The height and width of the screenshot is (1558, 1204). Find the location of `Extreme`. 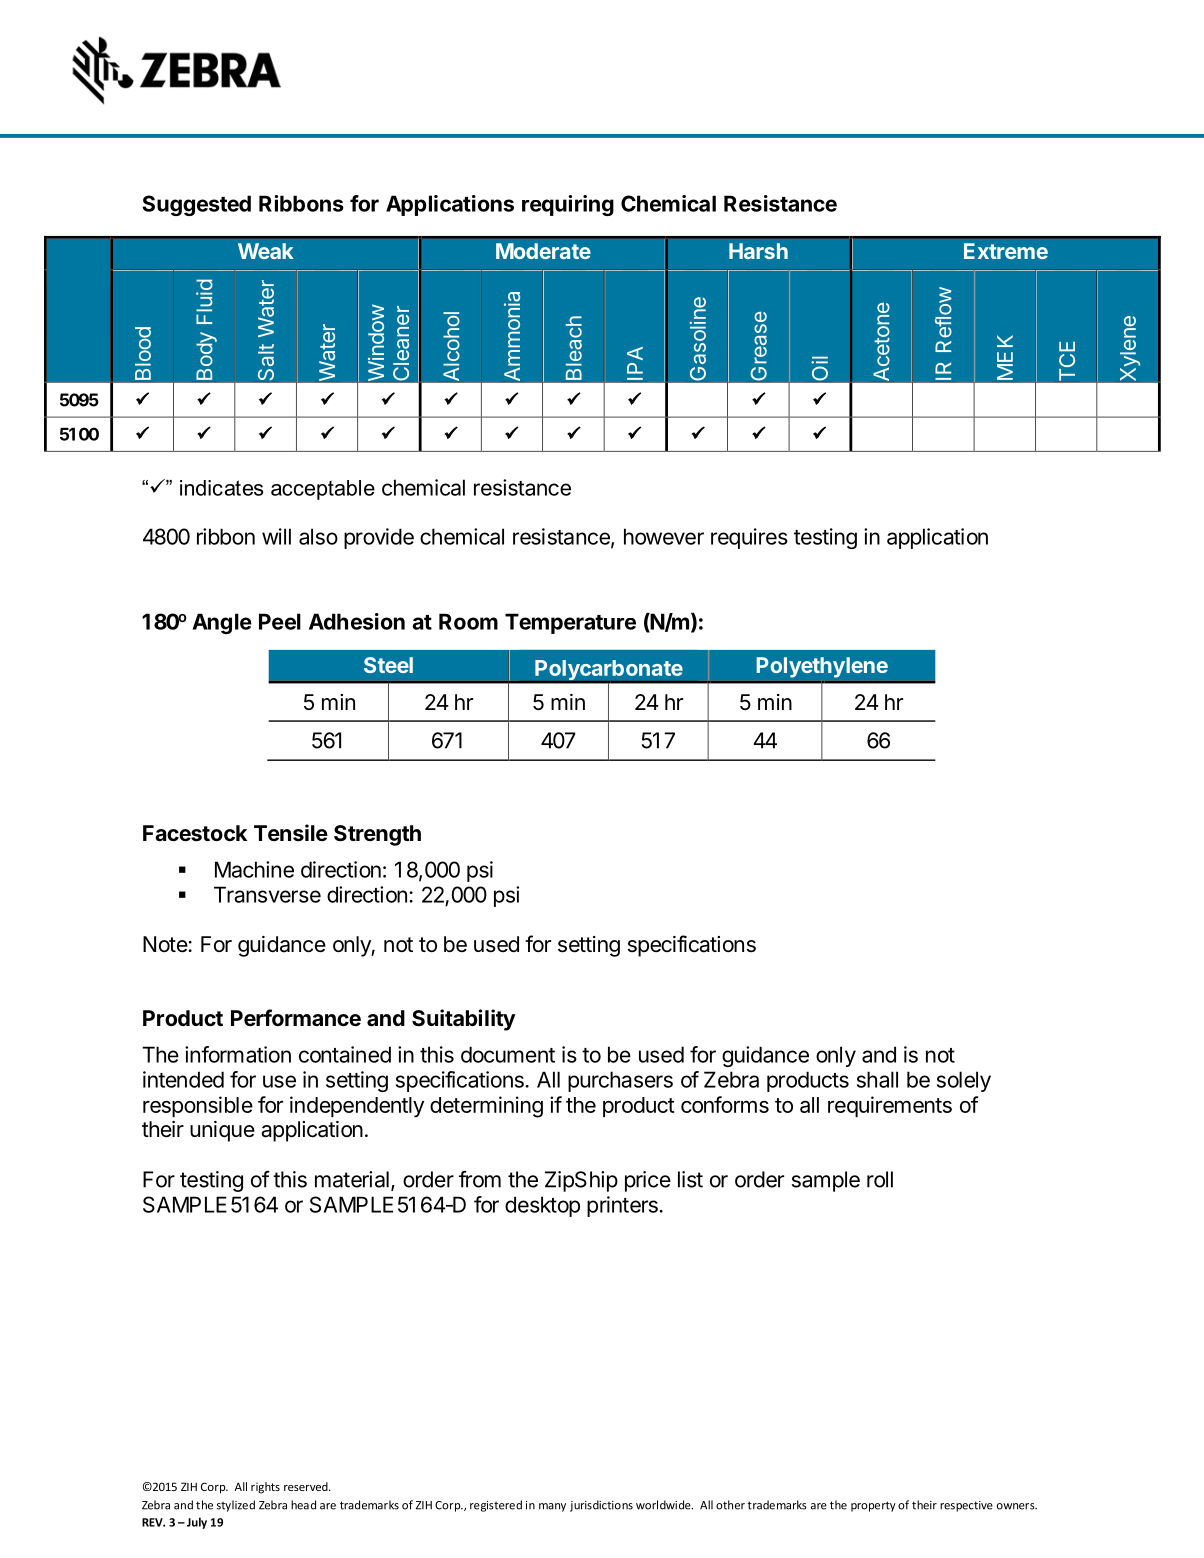

Extreme is located at coordinates (1006, 251).
